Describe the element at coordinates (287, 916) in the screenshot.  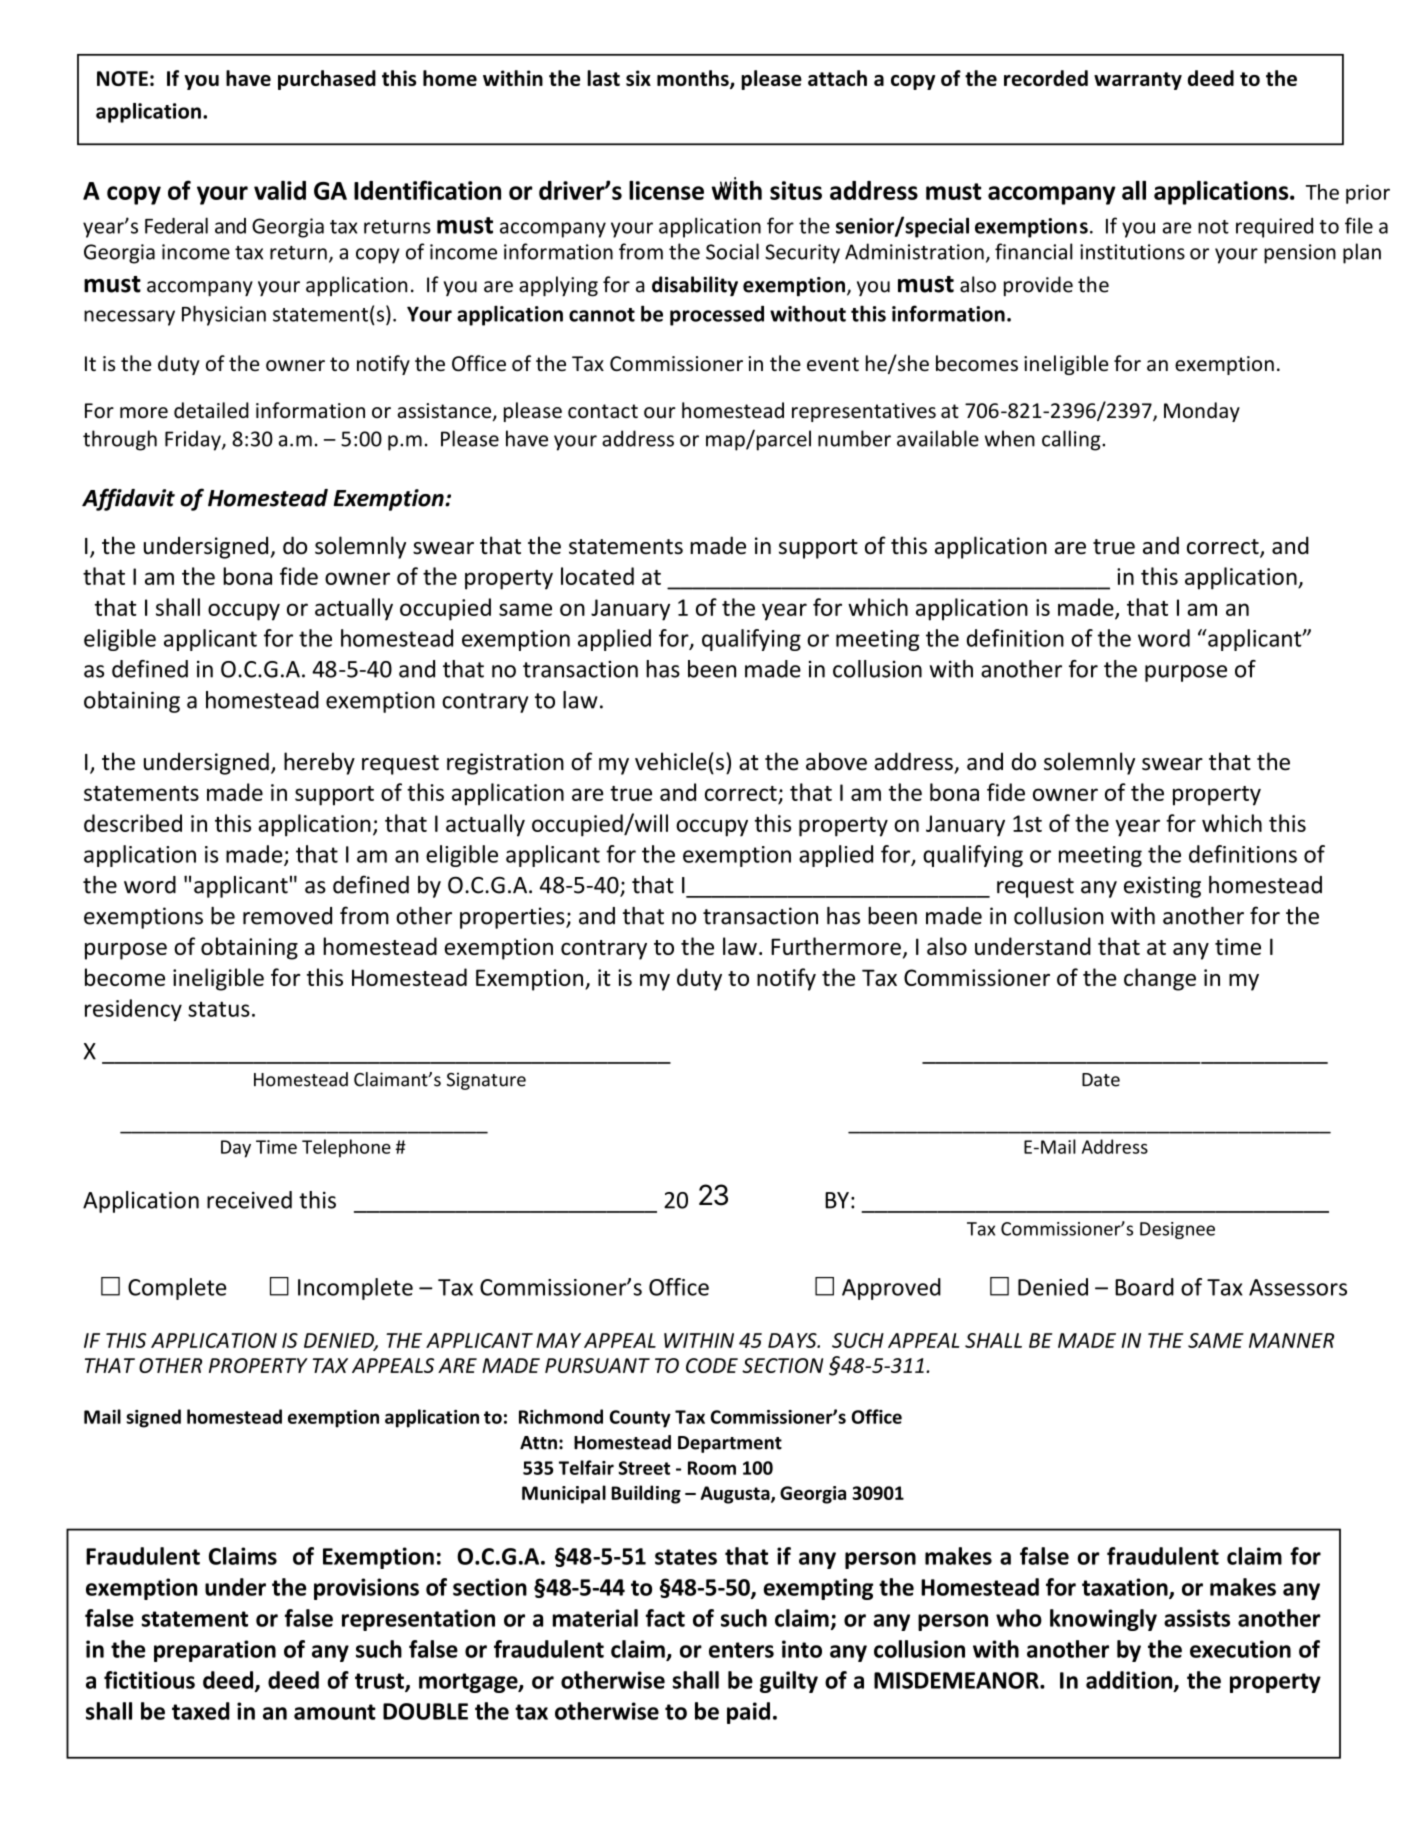
I see `removed` at that location.
